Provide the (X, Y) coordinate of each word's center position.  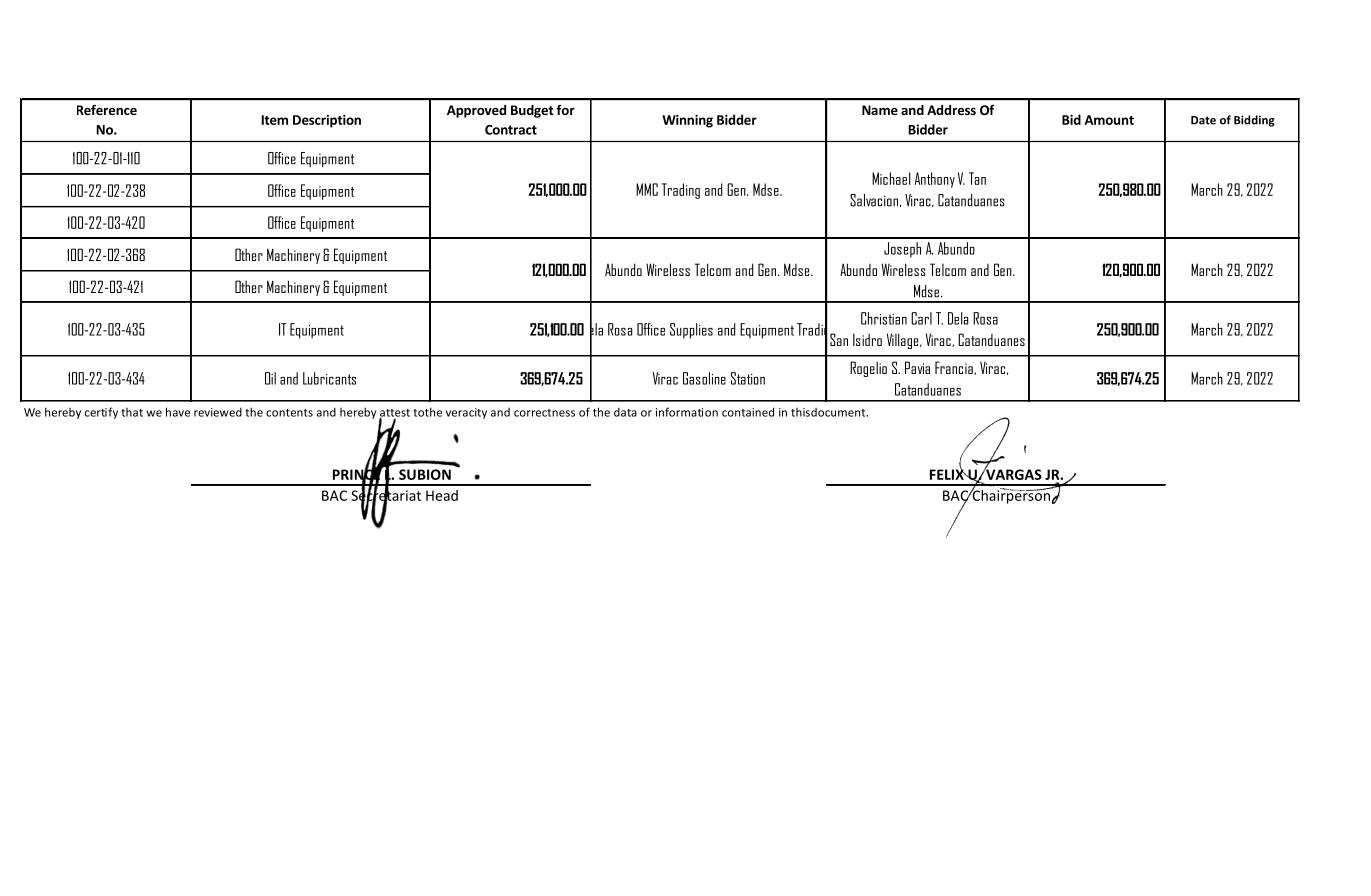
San (839, 339)
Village (904, 341)
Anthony (935, 180)
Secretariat (386, 495)
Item (274, 120)
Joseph (902, 250)
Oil (270, 378)
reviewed (218, 412)
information (687, 412)
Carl (921, 318)
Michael (891, 178)
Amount (1109, 120)
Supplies (691, 331)
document (839, 412)
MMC (647, 189)
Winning (687, 121)
